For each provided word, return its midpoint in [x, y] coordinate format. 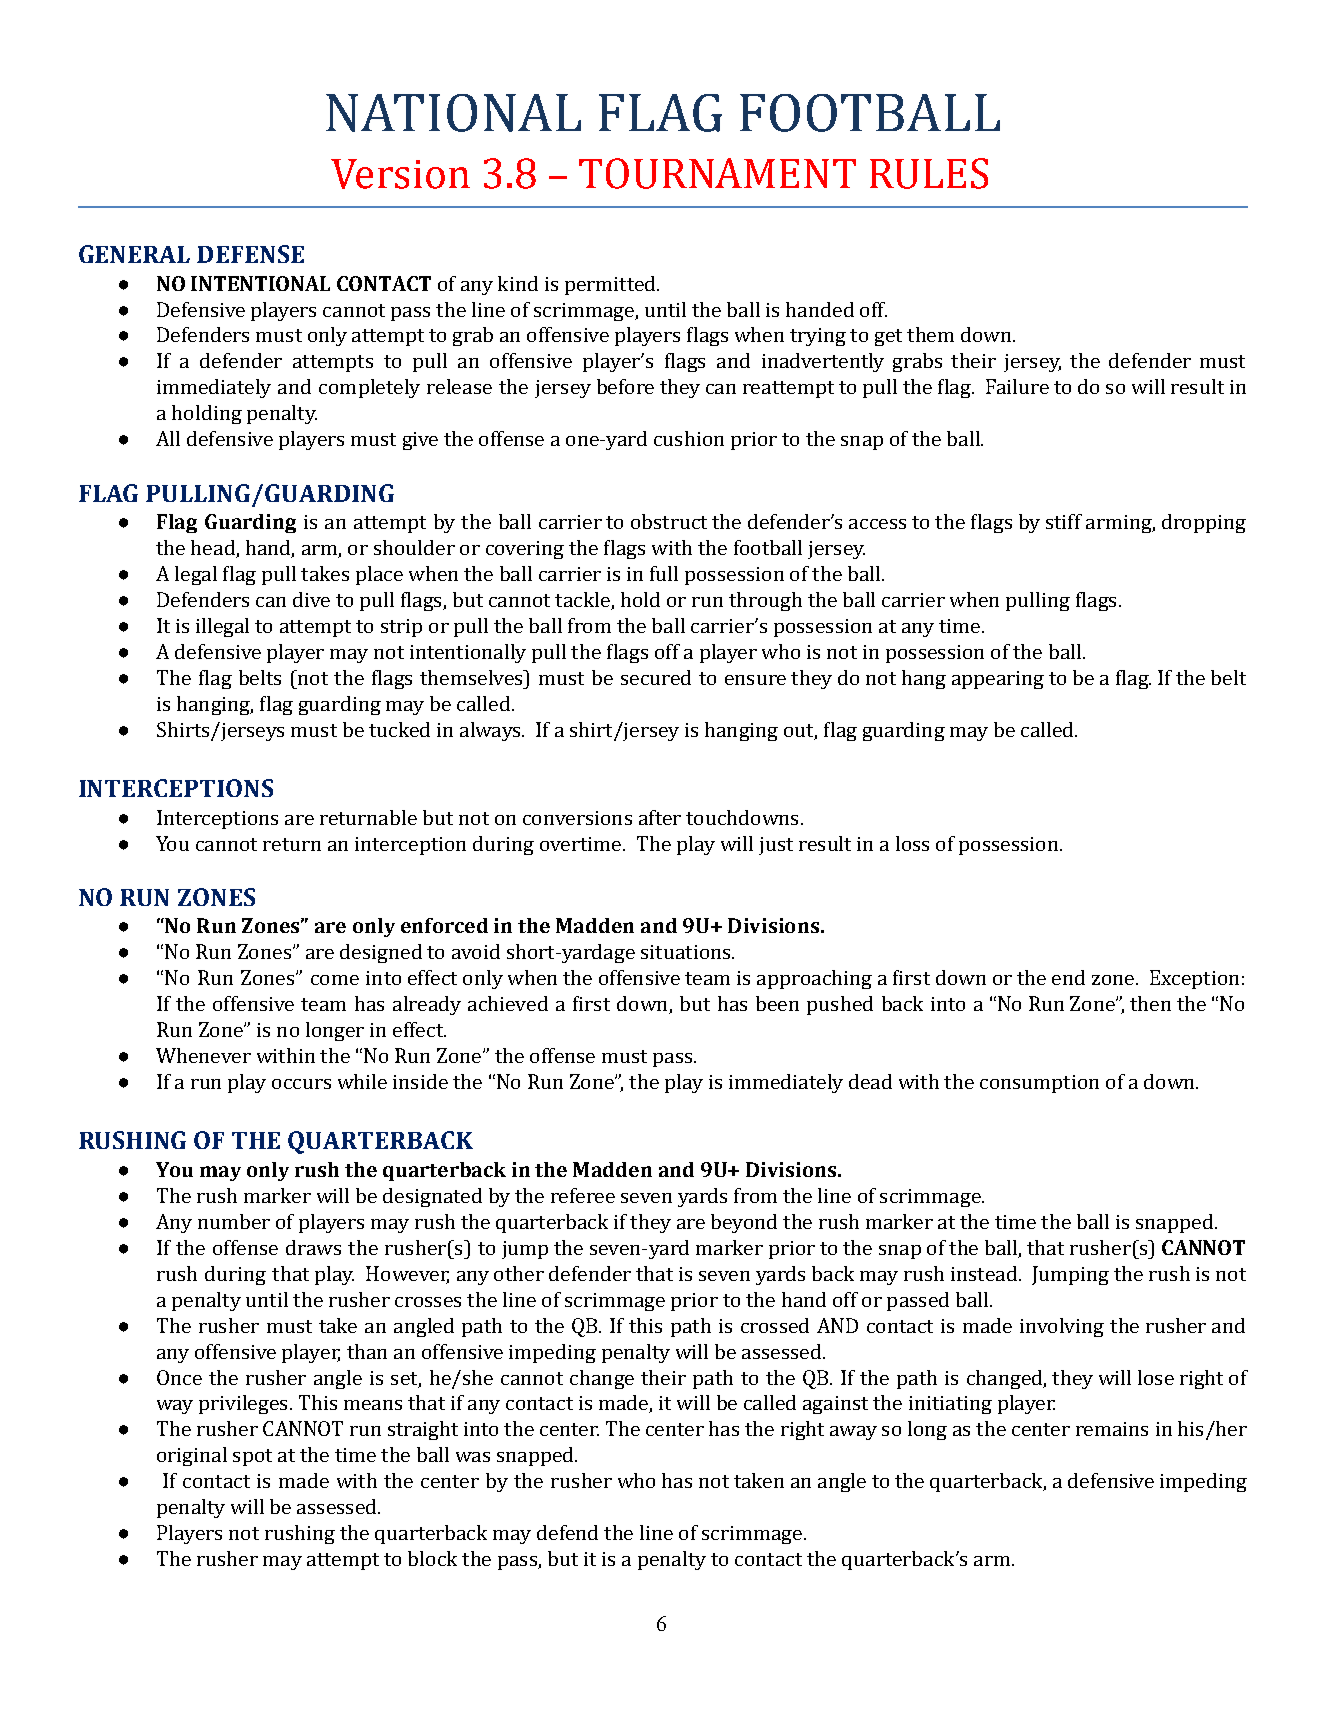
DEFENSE [250, 254]
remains [1112, 1429]
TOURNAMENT [717, 173]
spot [252, 1457]
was [473, 1457]
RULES [929, 173]
